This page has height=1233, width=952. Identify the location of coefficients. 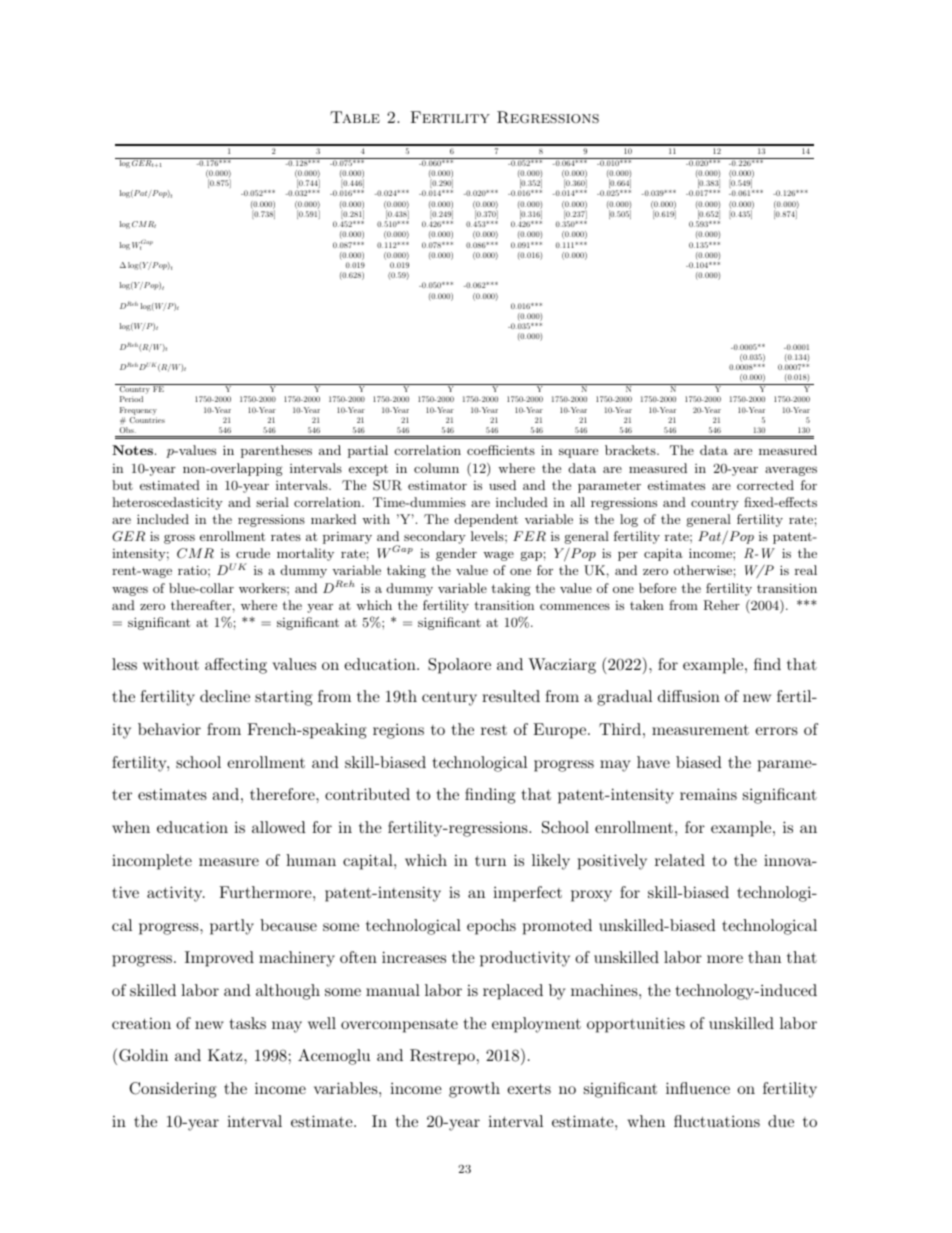
(501, 450).
